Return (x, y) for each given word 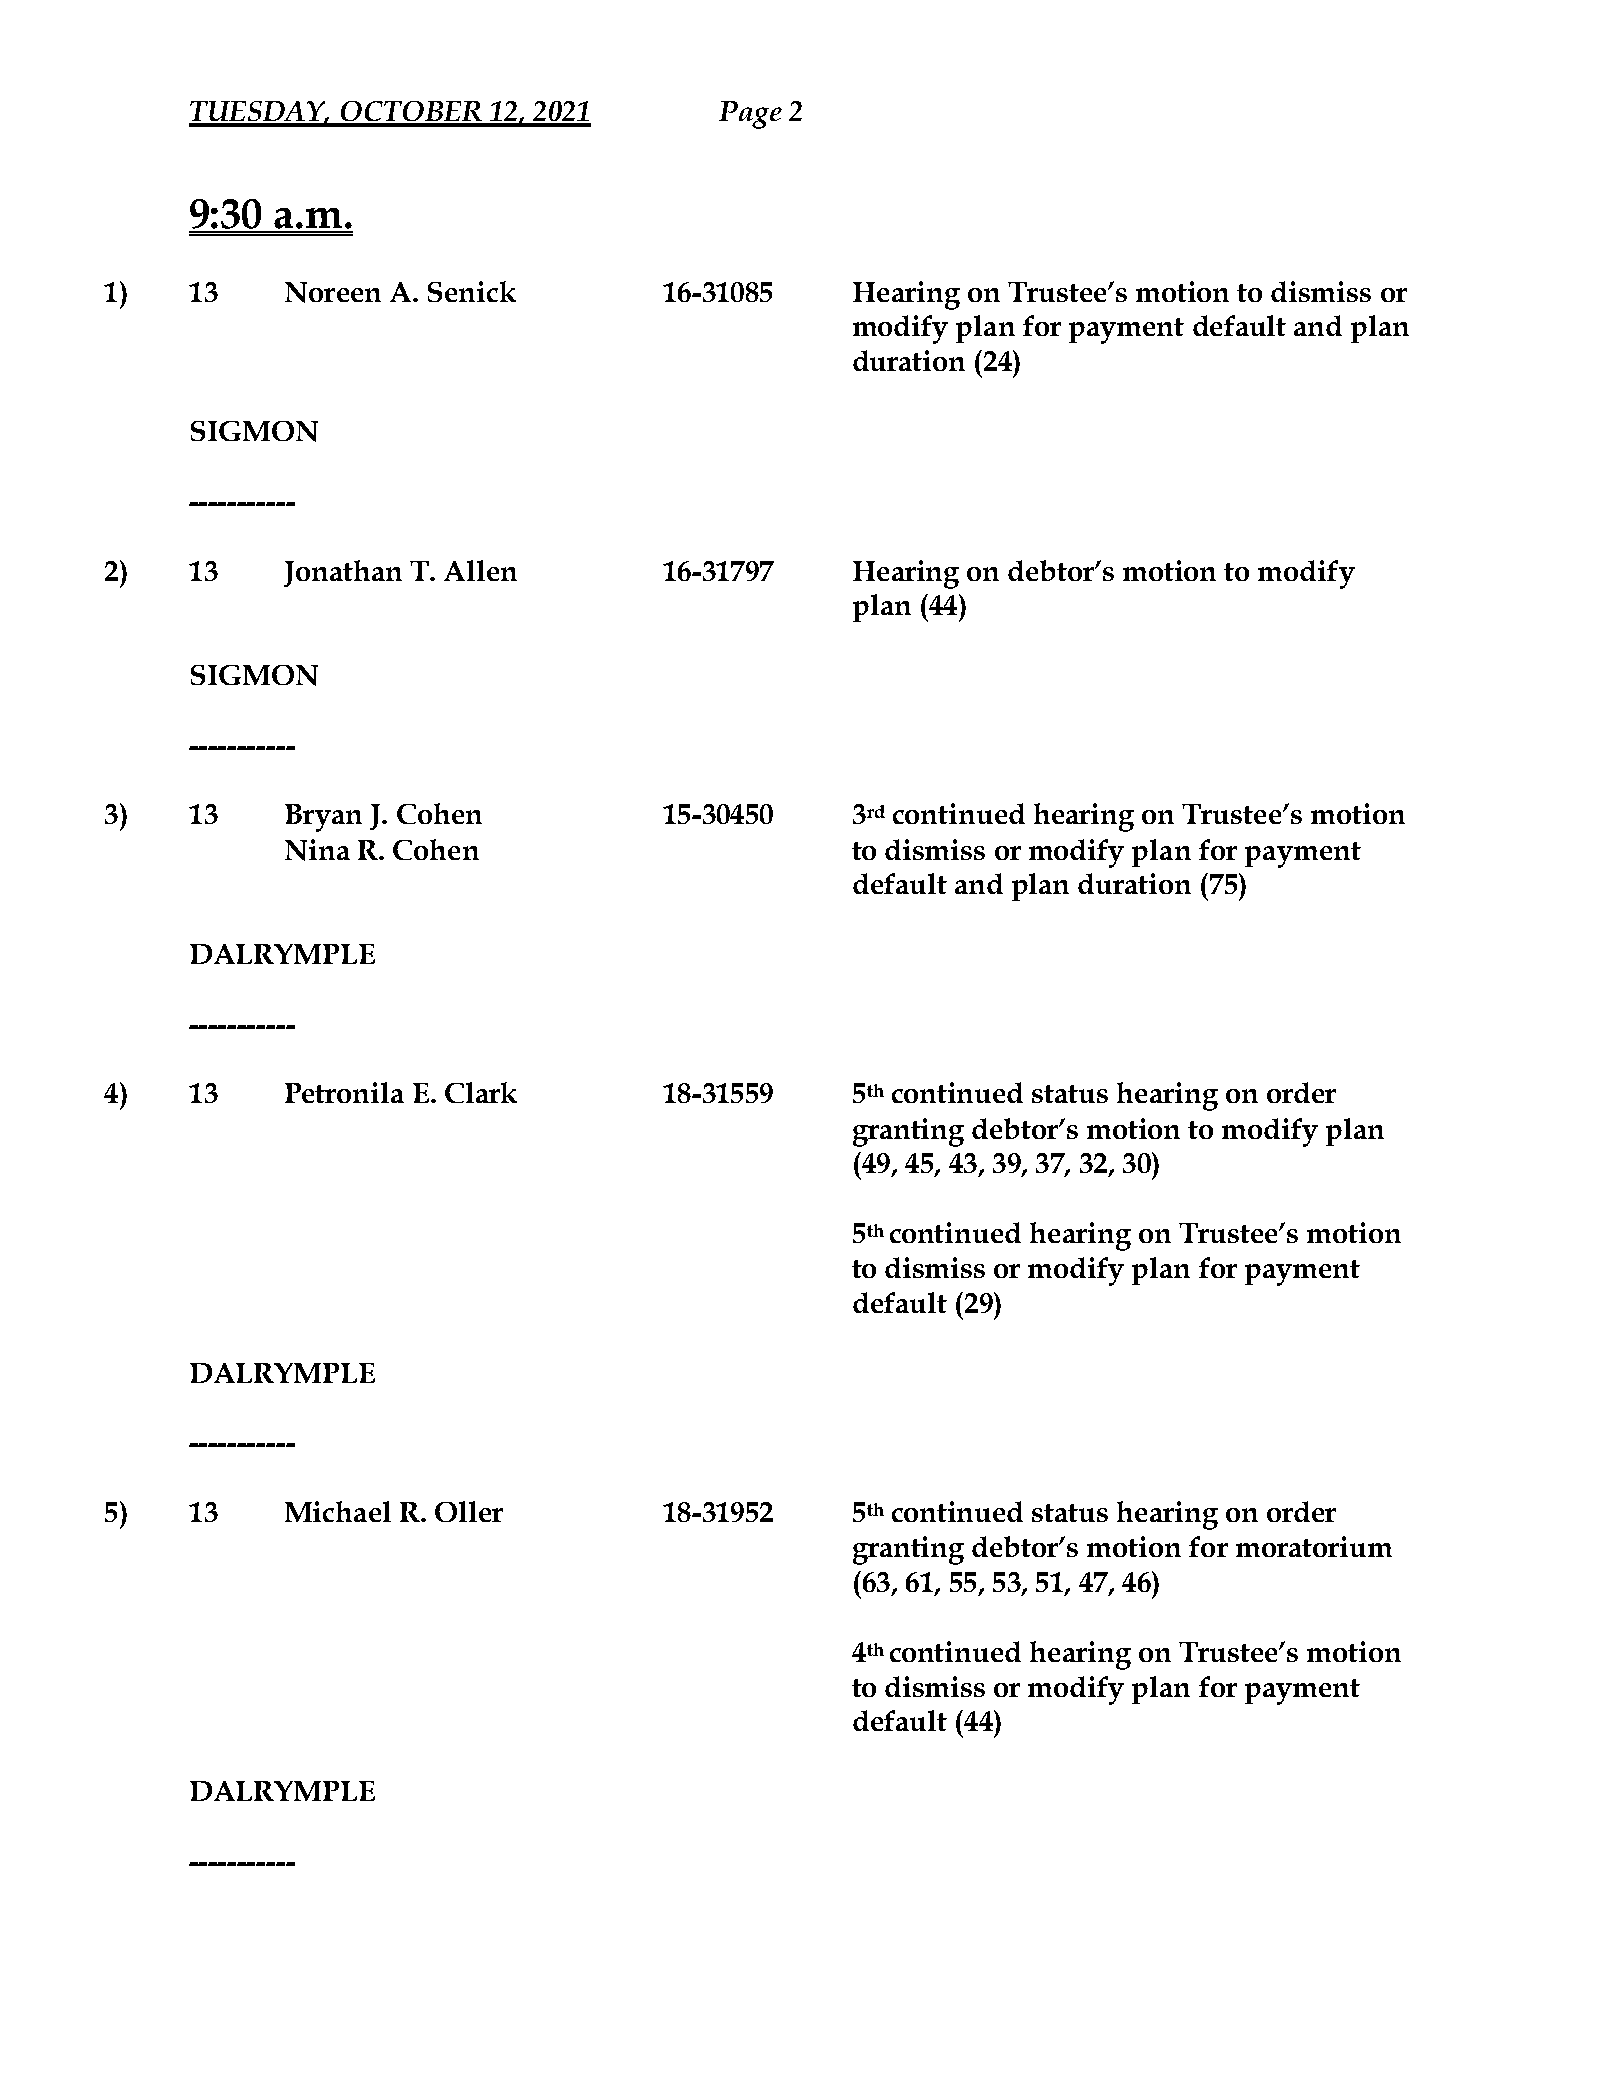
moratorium (1314, 1546)
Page (750, 115)
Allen (480, 570)
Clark (481, 1092)
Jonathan (343, 573)
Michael (338, 1511)
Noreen (333, 292)
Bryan (323, 818)
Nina (317, 850)
